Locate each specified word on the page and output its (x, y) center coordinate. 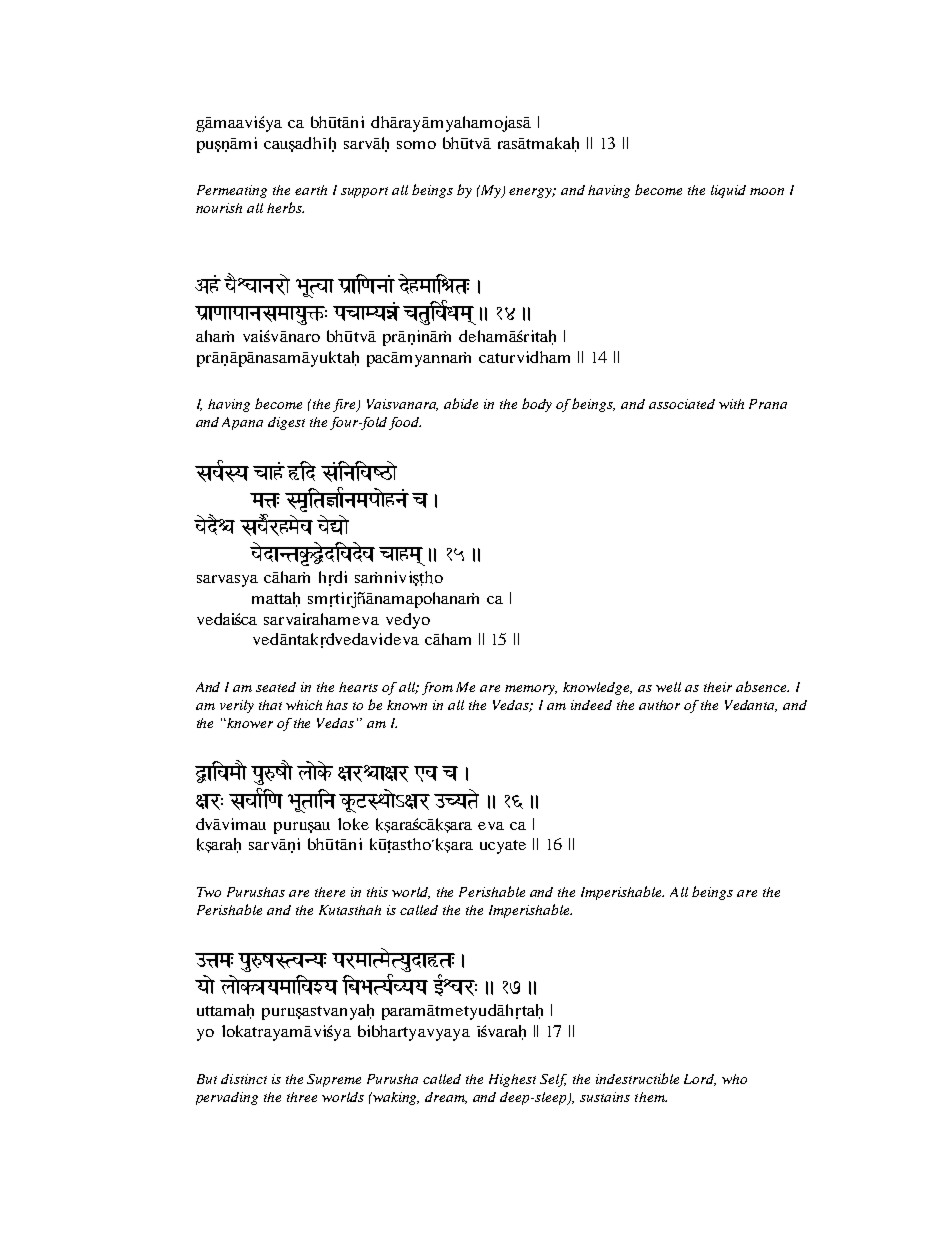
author (659, 705)
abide (461, 403)
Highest (512, 1080)
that (270, 705)
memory (531, 690)
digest (286, 423)
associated (682, 404)
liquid (728, 191)
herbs (285, 207)
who (734, 1079)
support (364, 192)
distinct (244, 1079)
